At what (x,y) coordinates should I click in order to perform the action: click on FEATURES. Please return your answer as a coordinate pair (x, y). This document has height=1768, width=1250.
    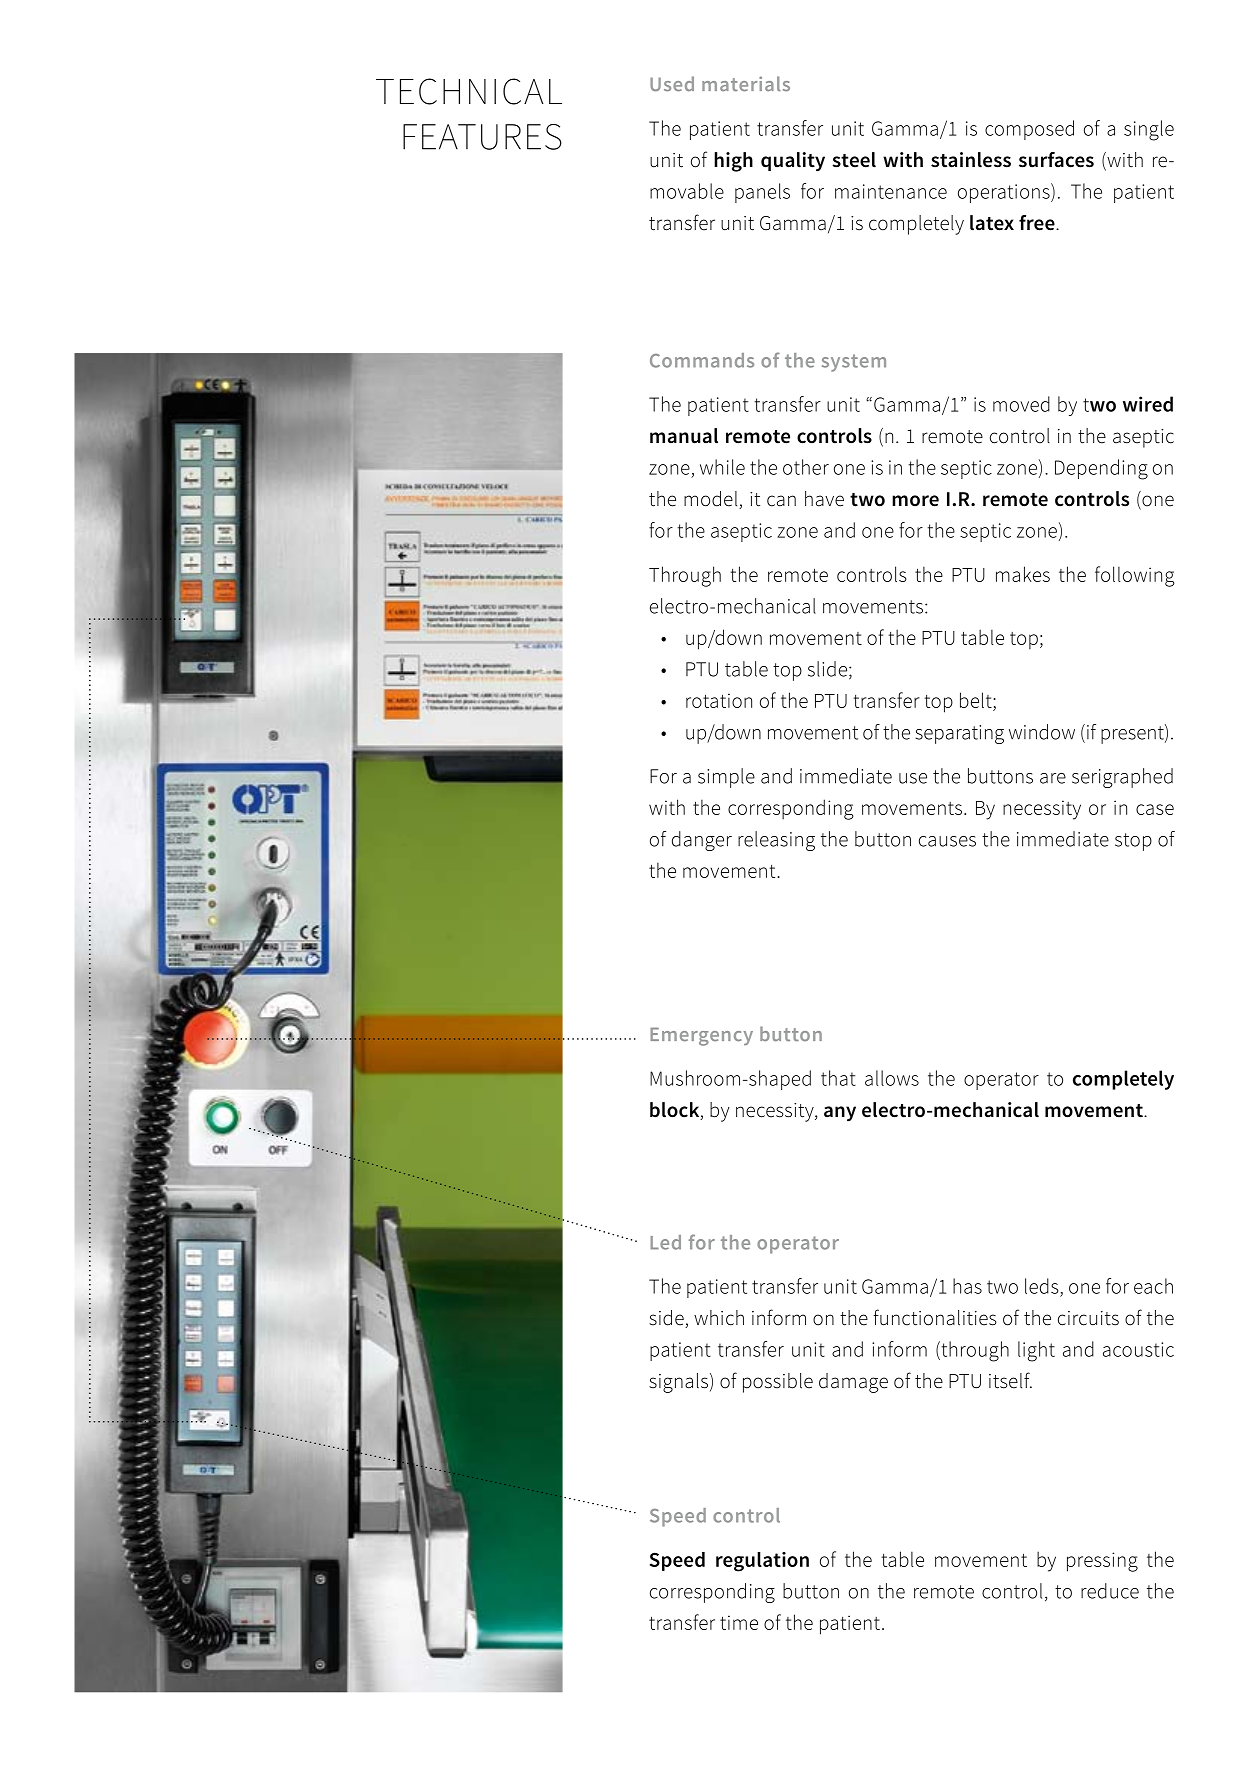
    Looking at the image, I should click on (482, 137).
